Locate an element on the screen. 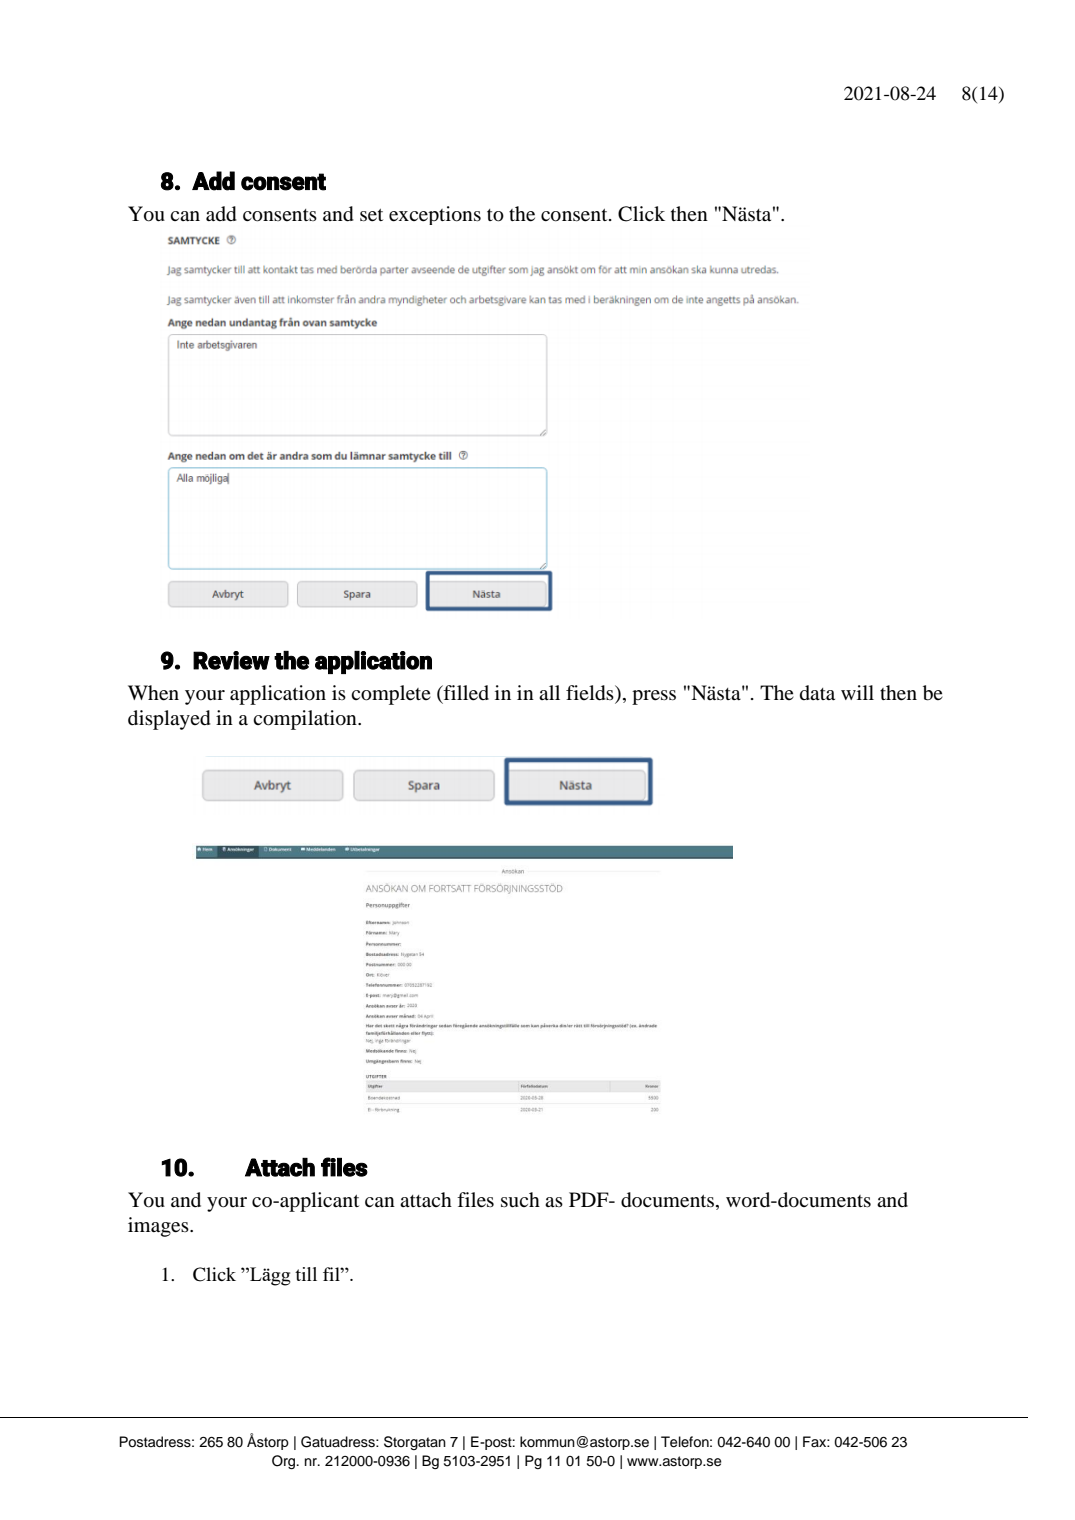 The width and height of the screenshot is (1075, 1520). images is located at coordinates (159, 1227).
